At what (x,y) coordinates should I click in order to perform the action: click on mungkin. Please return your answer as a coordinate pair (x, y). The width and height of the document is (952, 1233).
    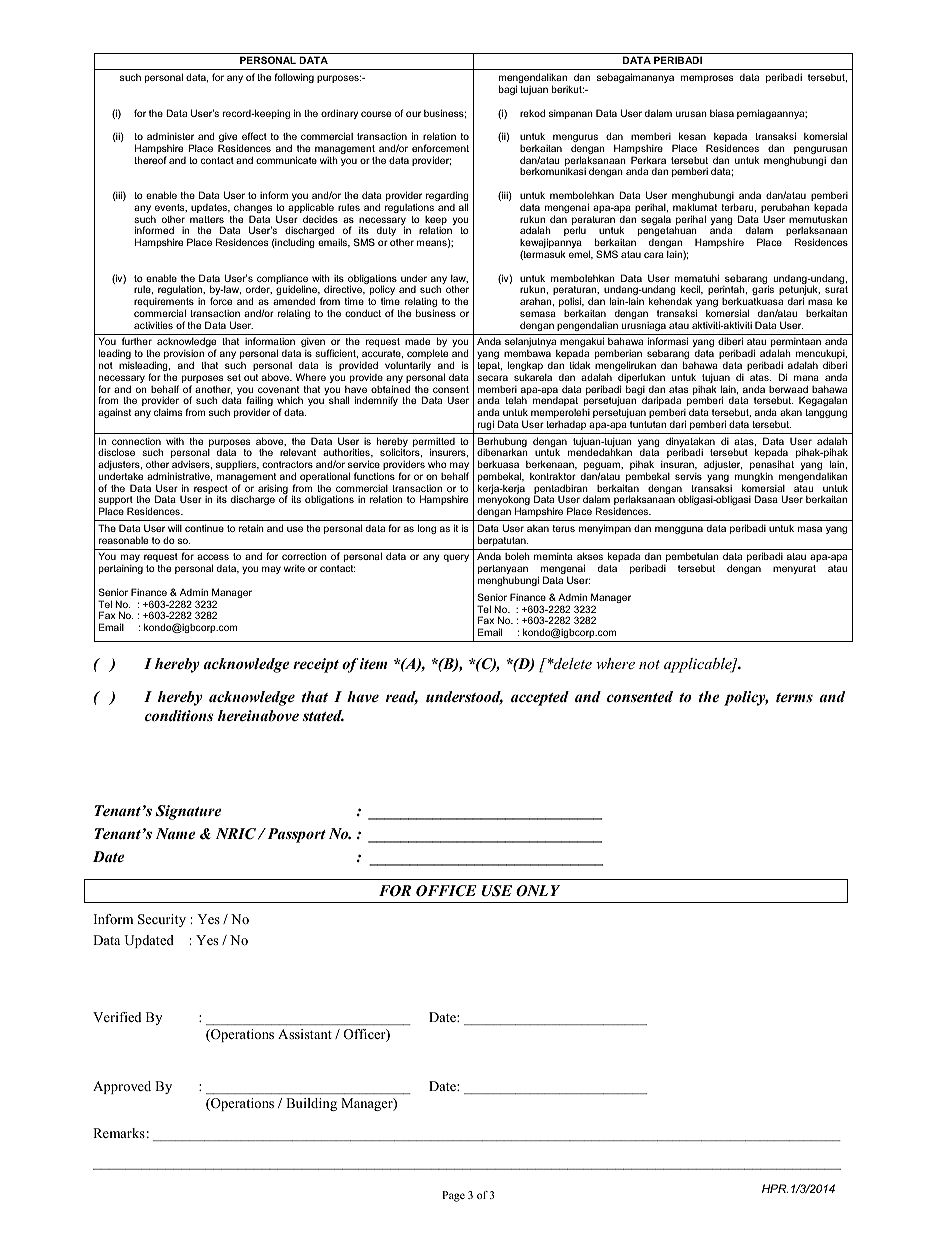
    Looking at the image, I should click on (754, 478).
